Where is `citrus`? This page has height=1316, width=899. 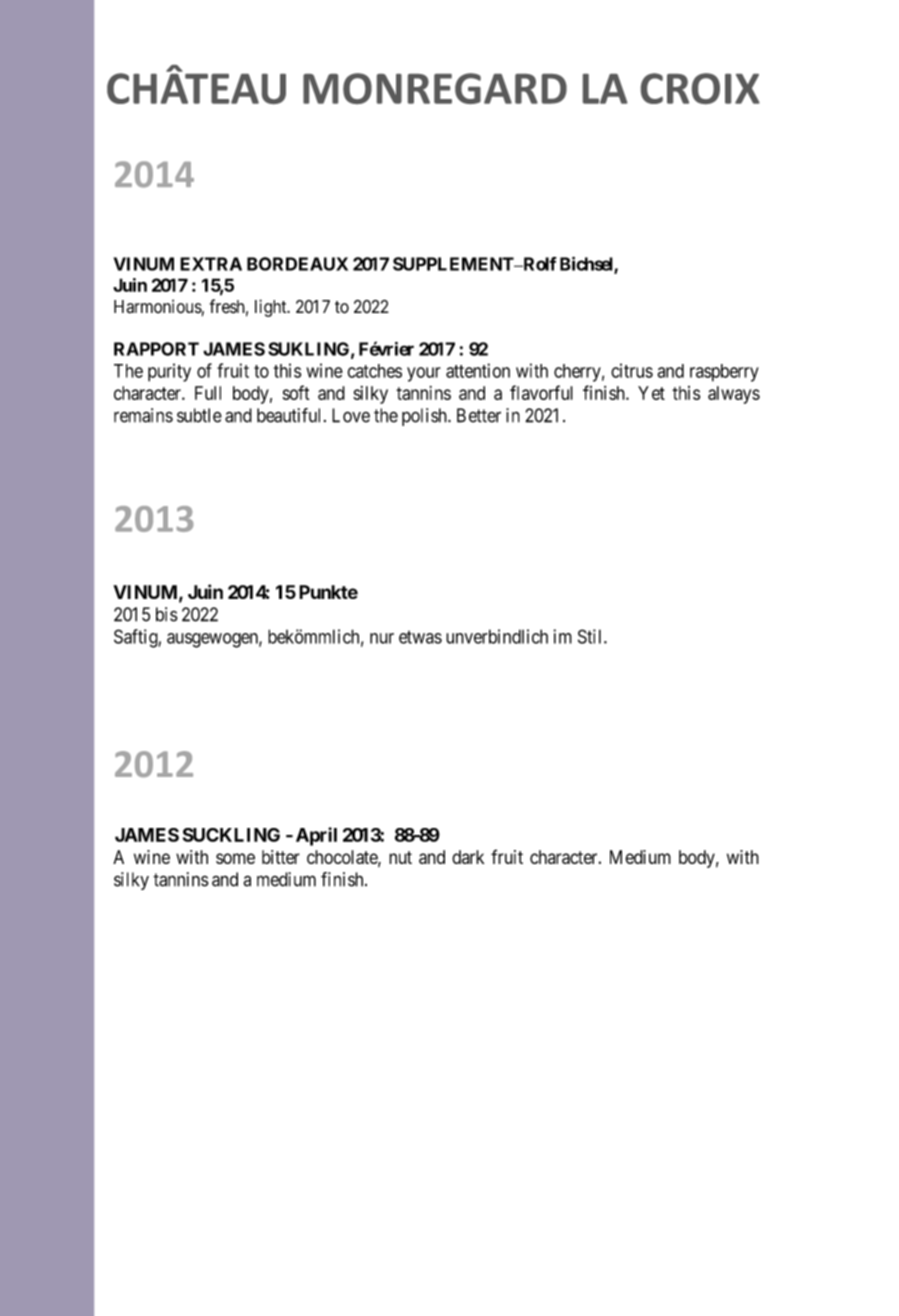
citrus is located at coordinates (632, 370).
